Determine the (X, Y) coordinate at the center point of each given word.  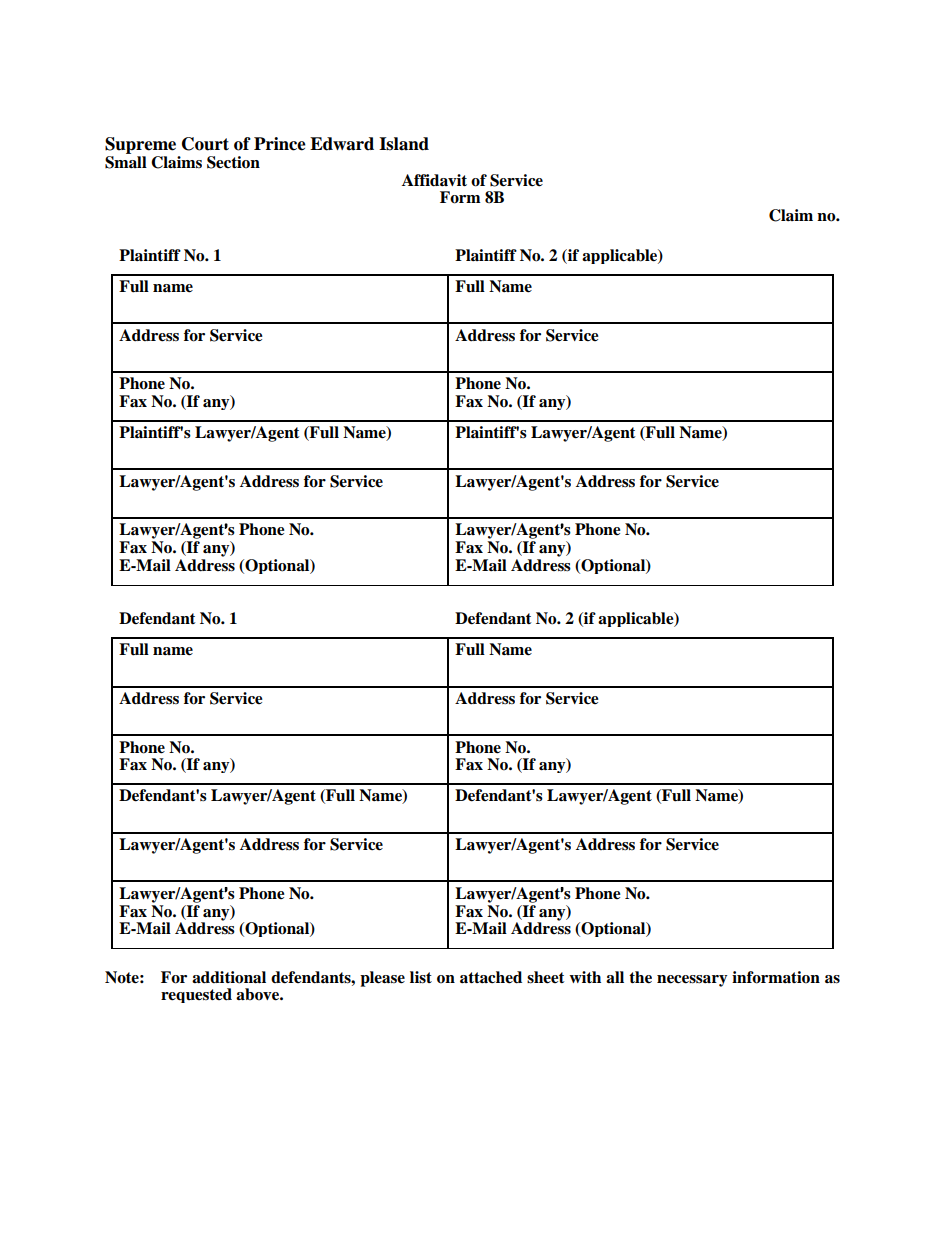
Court (205, 144)
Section (233, 162)
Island (404, 144)
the (640, 977)
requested (196, 995)
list (421, 977)
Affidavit (434, 180)
